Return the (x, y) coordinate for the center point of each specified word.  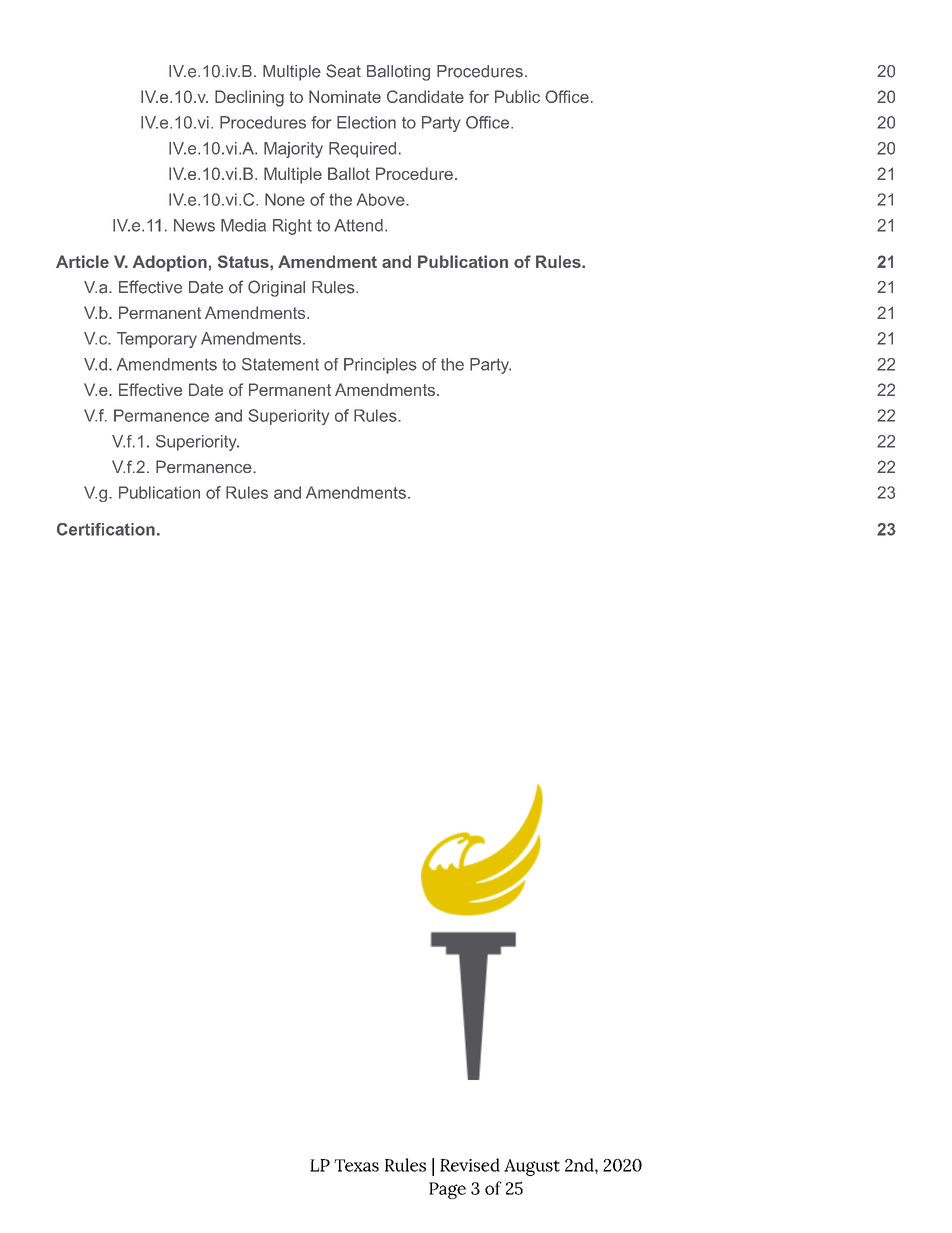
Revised (470, 1165)
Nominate (345, 96)
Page (447, 1190)
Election (366, 122)
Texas (356, 1165)
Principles (380, 366)
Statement (280, 364)
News (194, 225)
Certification (106, 529)
